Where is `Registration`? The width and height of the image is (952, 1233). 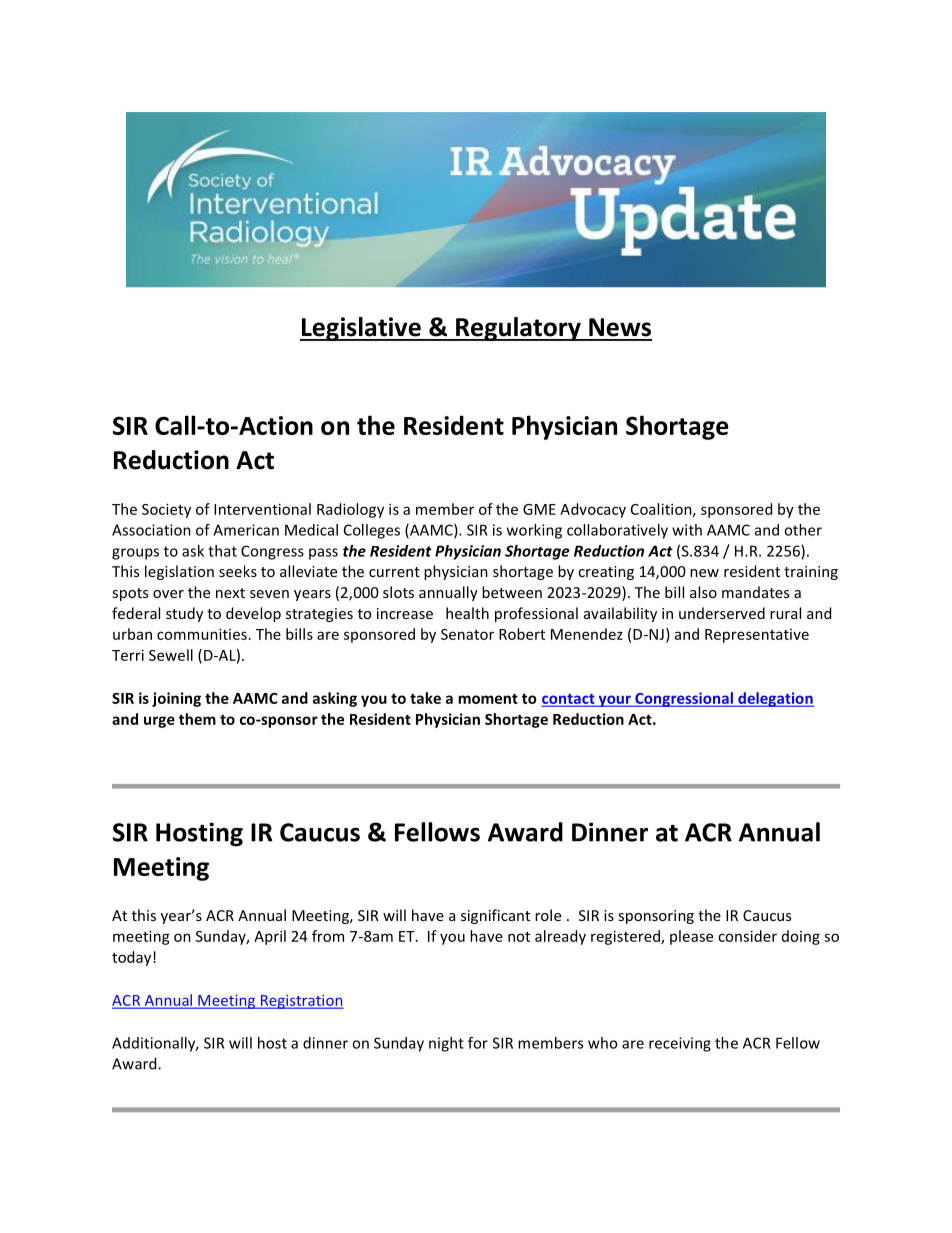
Registration is located at coordinates (301, 1002).
